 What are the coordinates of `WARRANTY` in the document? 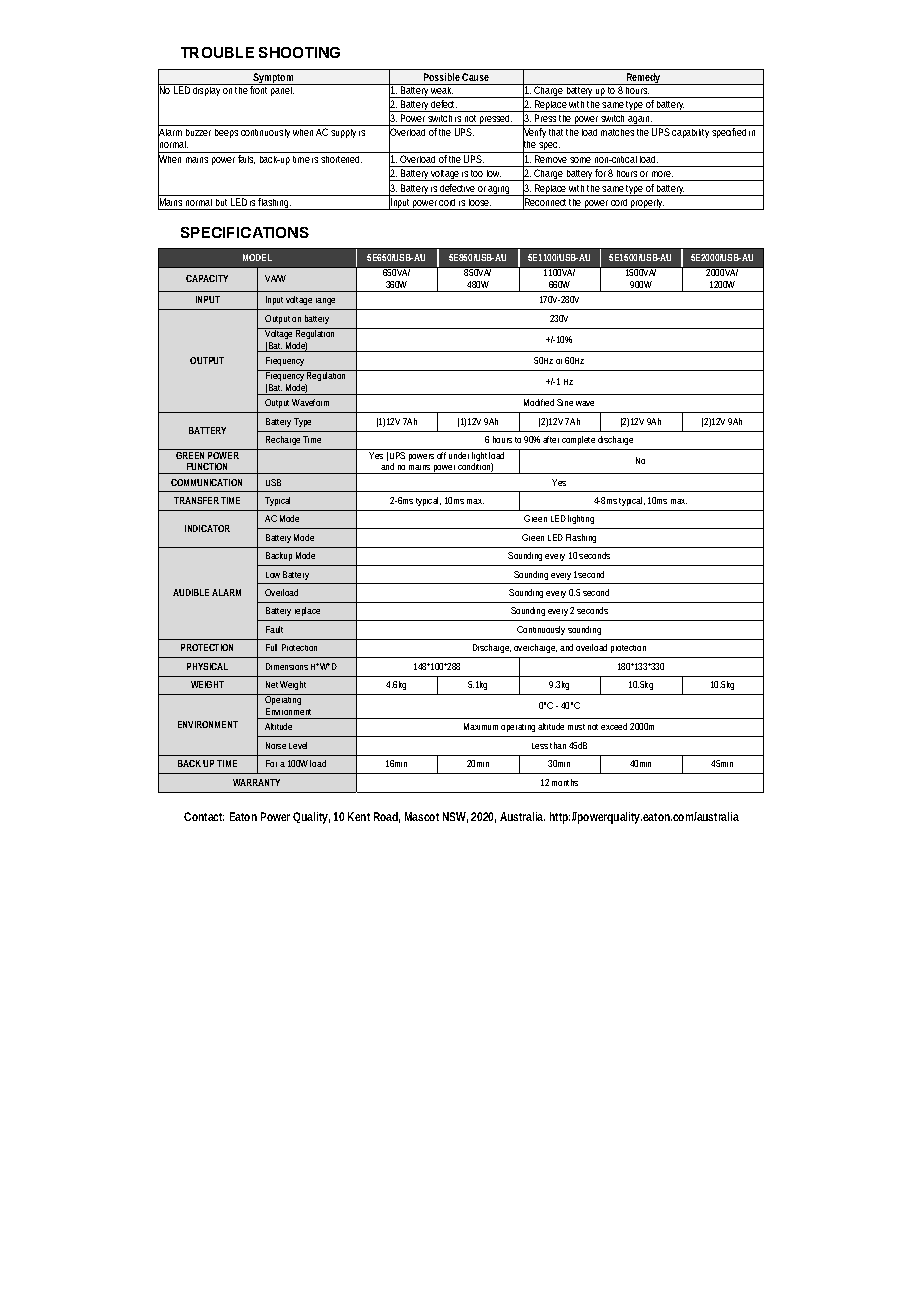 It's located at (256, 782).
